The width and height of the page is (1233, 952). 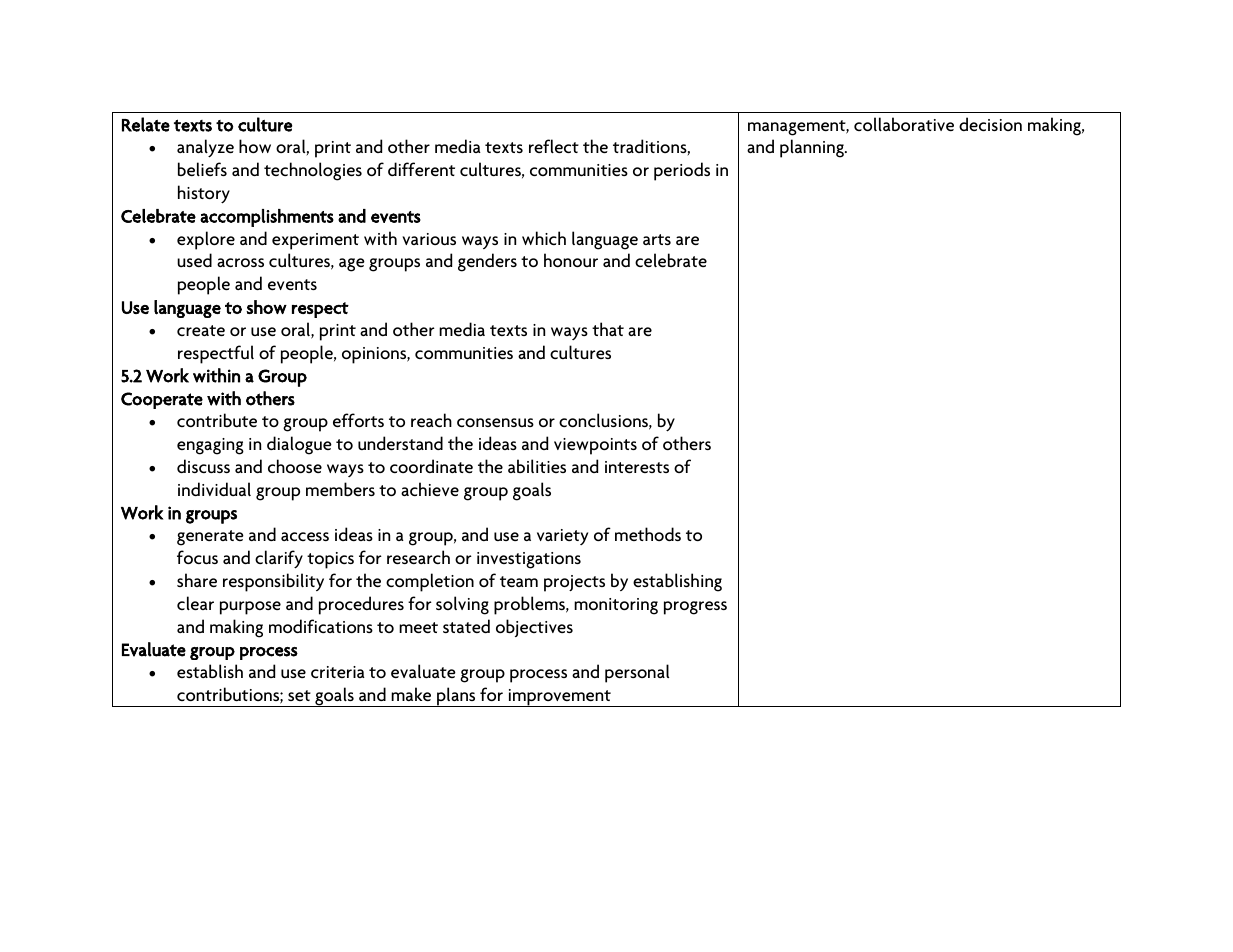 I want to click on reflect, so click(x=554, y=146).
